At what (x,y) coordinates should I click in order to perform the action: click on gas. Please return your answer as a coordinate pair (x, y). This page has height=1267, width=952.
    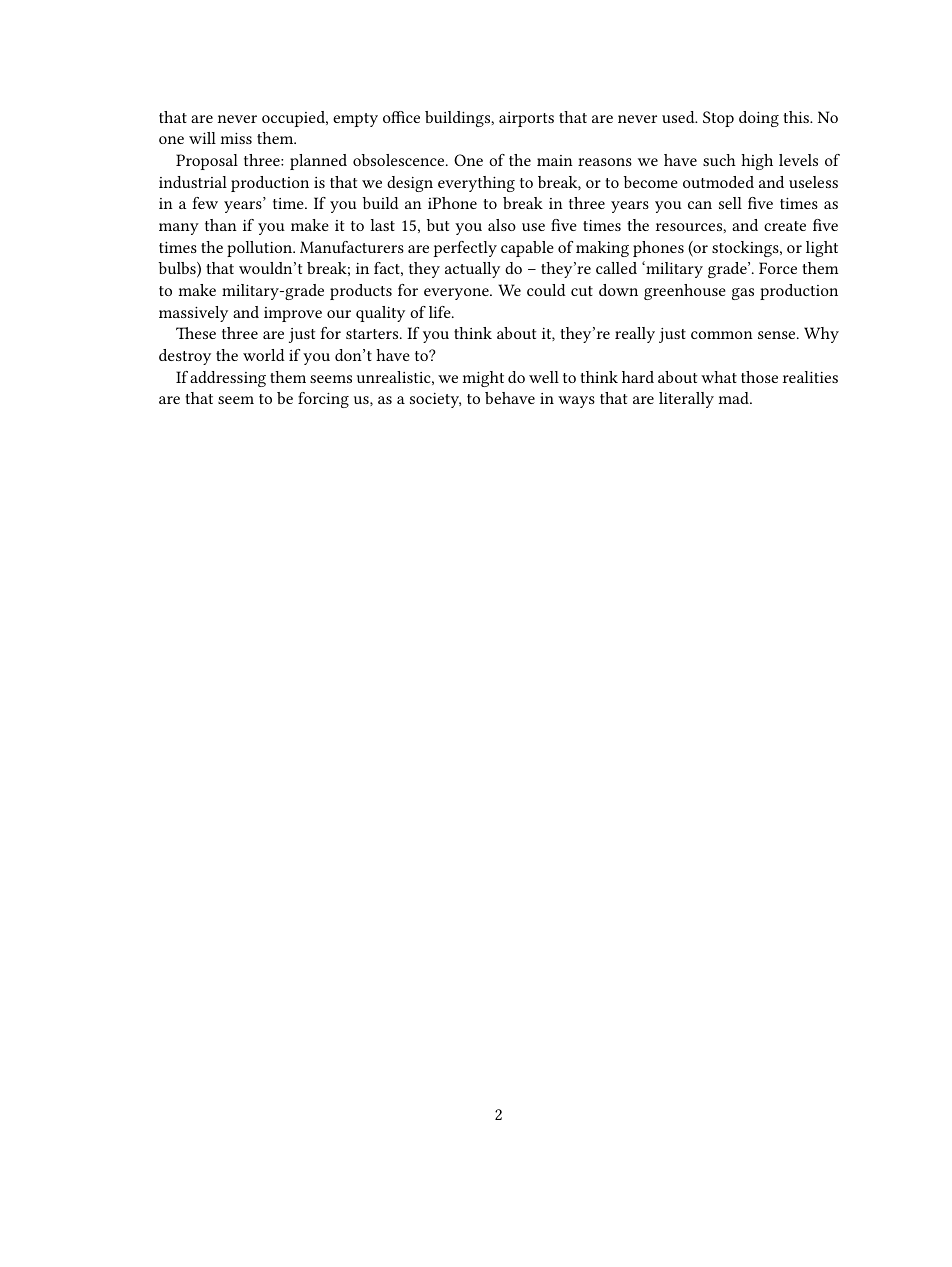
    Looking at the image, I should click on (743, 294).
